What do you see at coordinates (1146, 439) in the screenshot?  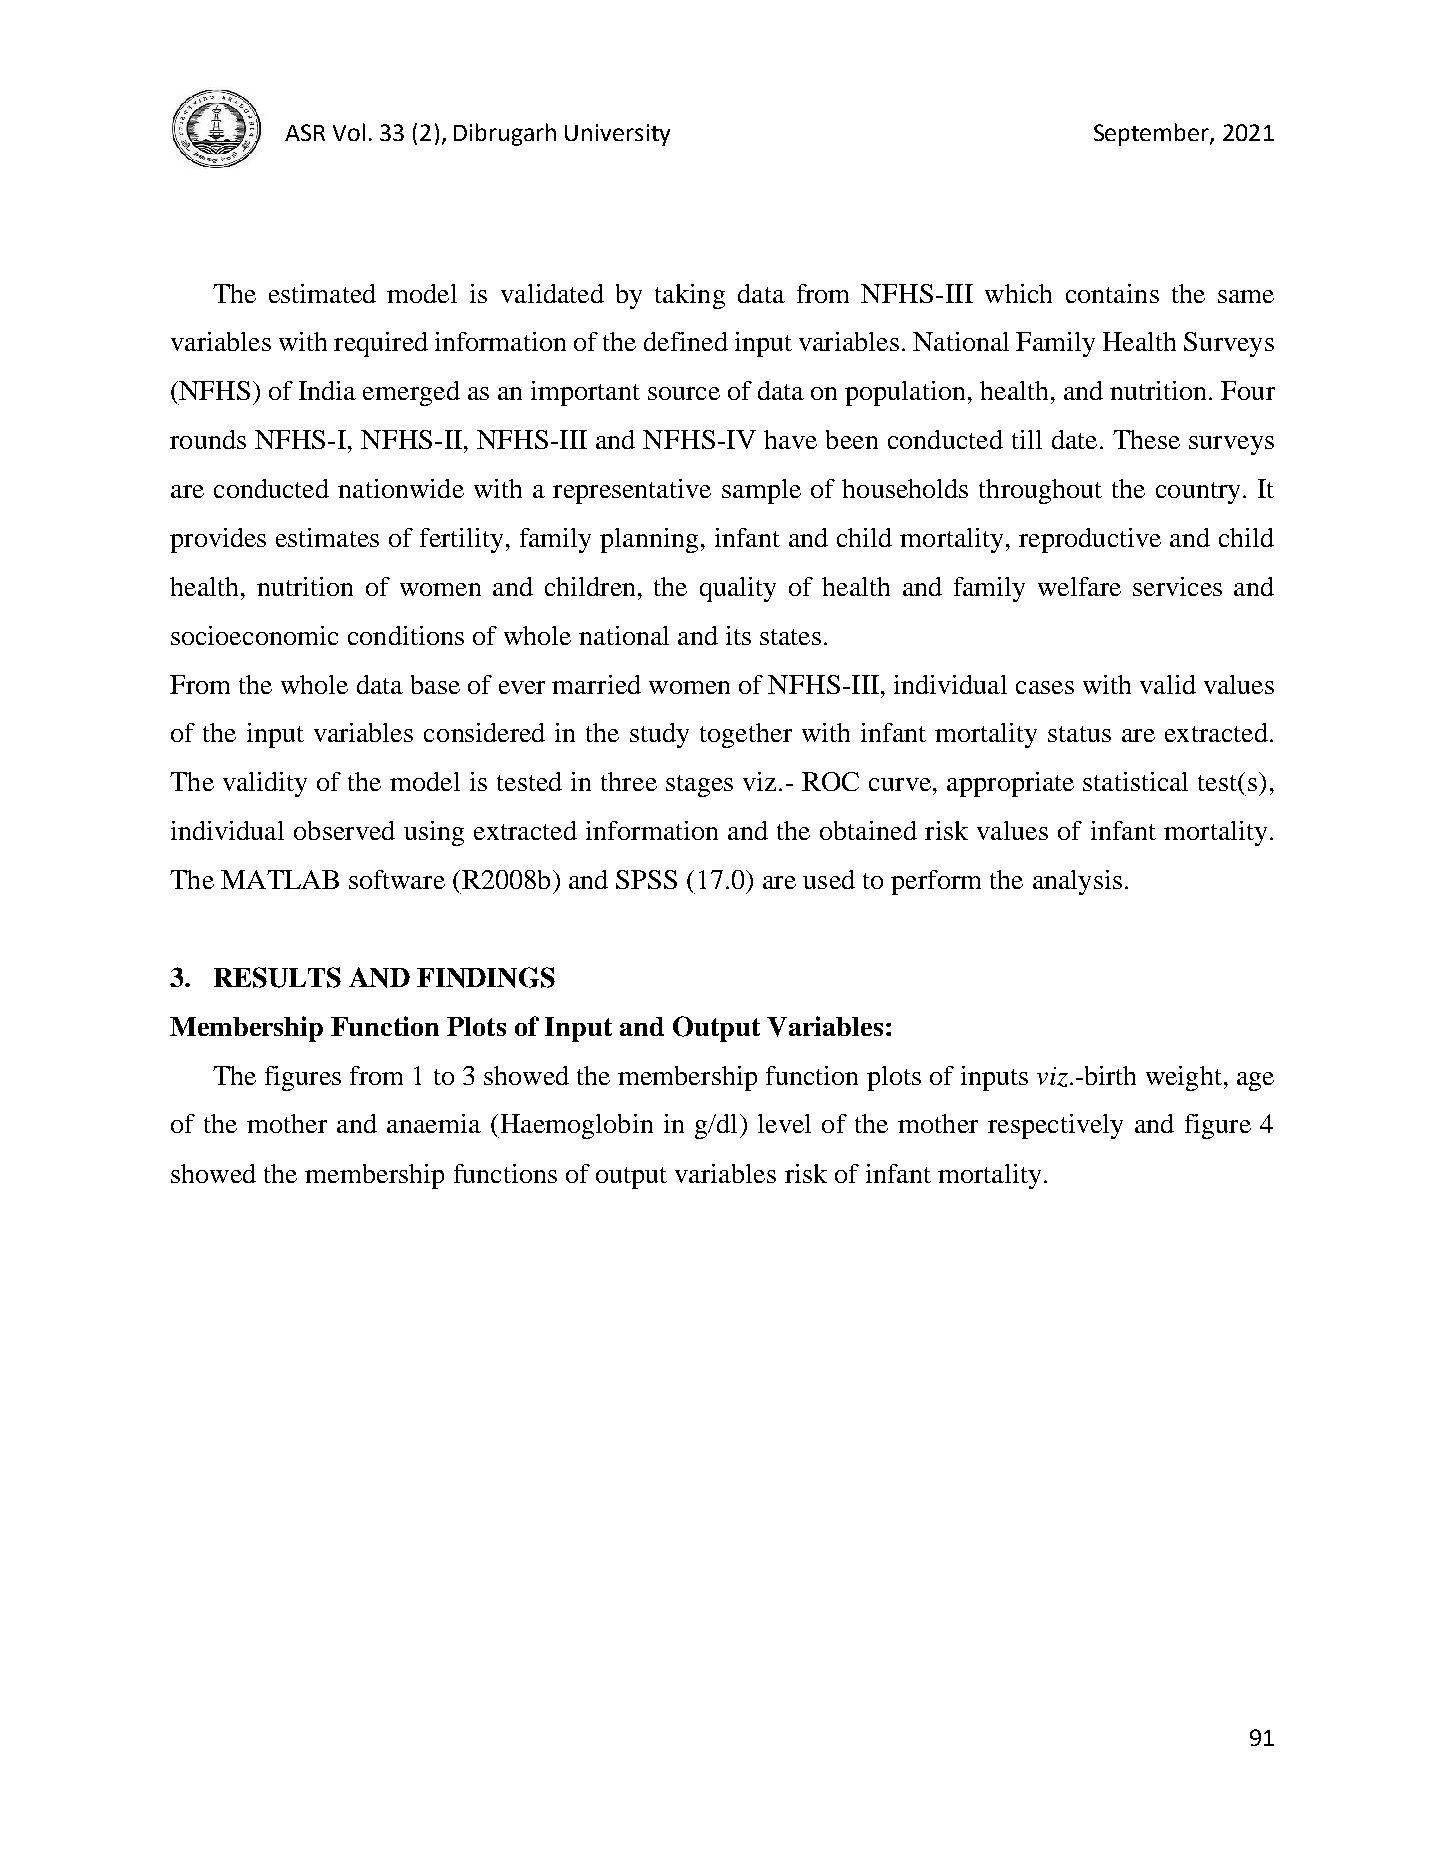 I see `These` at bounding box center [1146, 439].
